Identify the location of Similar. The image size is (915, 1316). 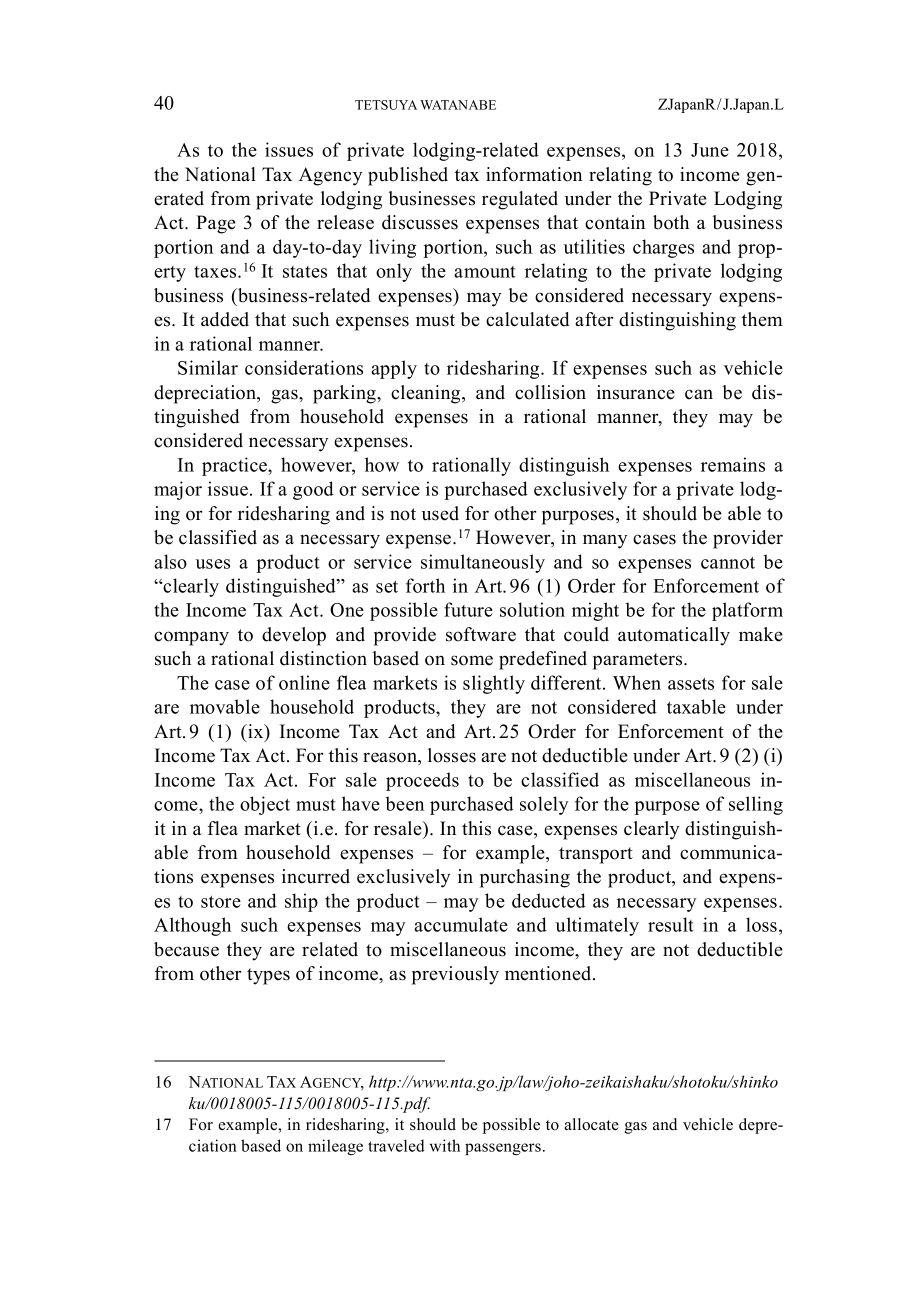
(208, 367).
